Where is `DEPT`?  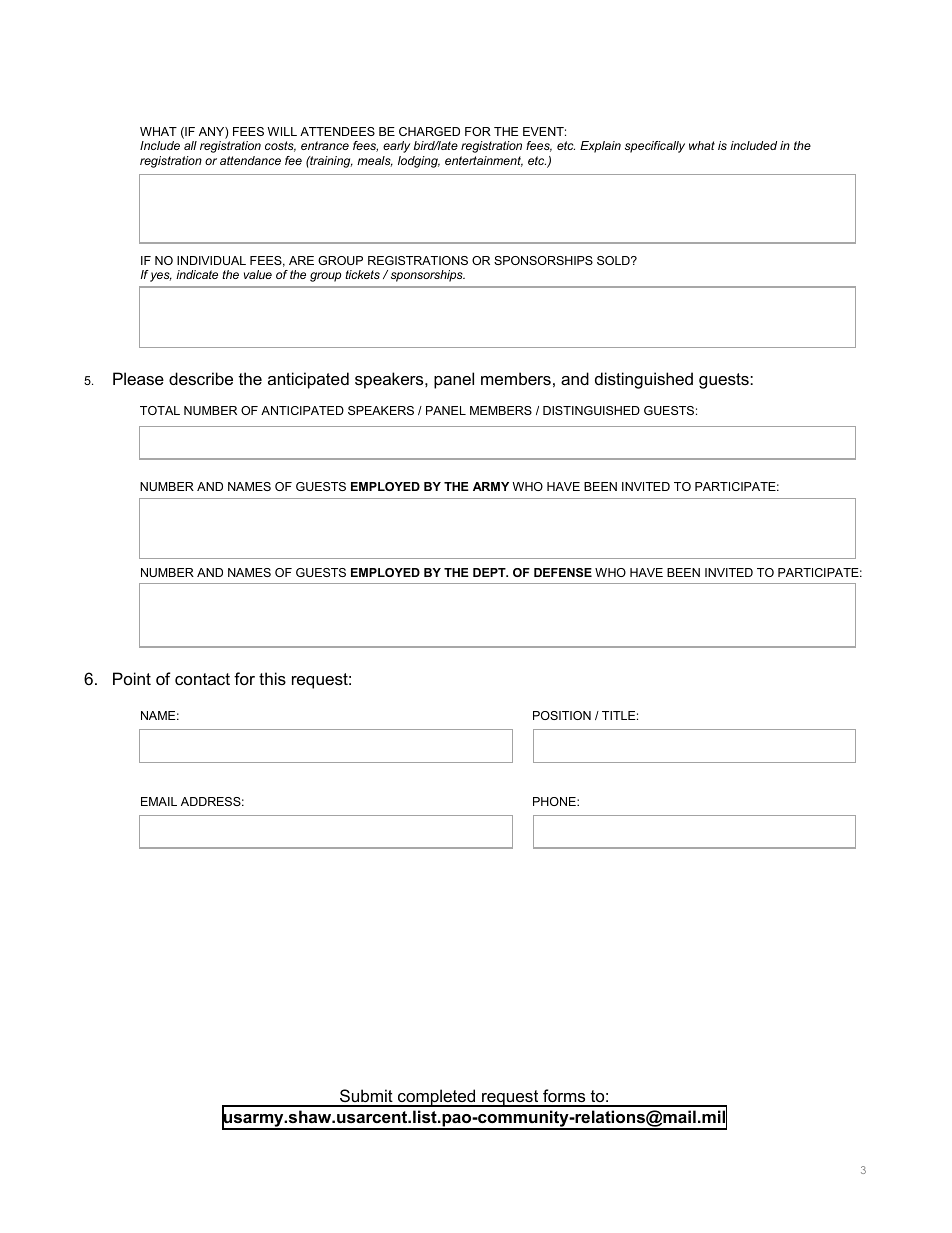 DEPT is located at coordinates (490, 572).
